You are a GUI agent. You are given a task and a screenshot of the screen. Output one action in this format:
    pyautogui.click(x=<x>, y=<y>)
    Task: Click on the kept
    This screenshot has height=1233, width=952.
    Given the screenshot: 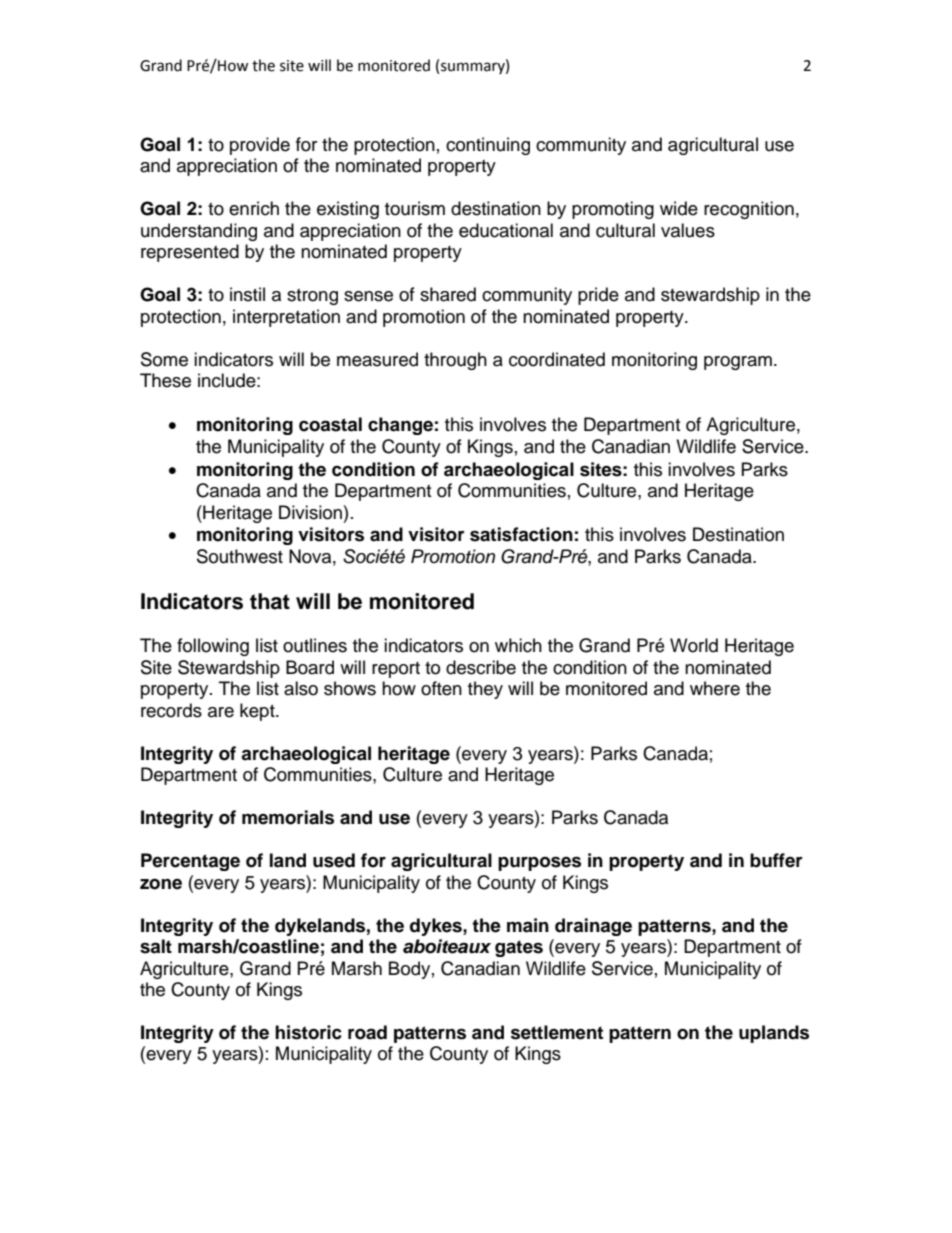 What is the action you would take?
    pyautogui.click(x=258, y=712)
